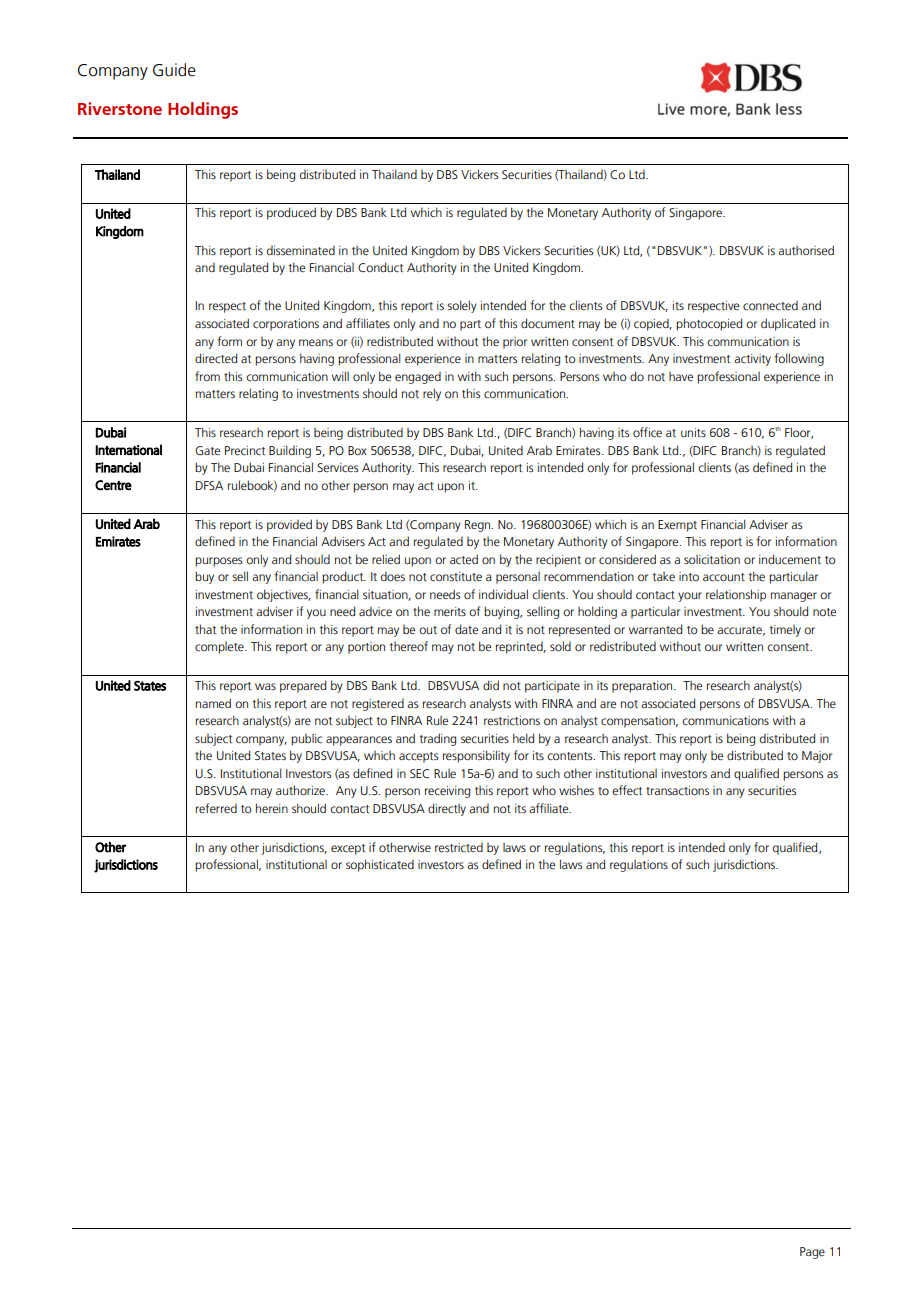  Describe the element at coordinates (677, 790) in the image. I see `transactions` at that location.
